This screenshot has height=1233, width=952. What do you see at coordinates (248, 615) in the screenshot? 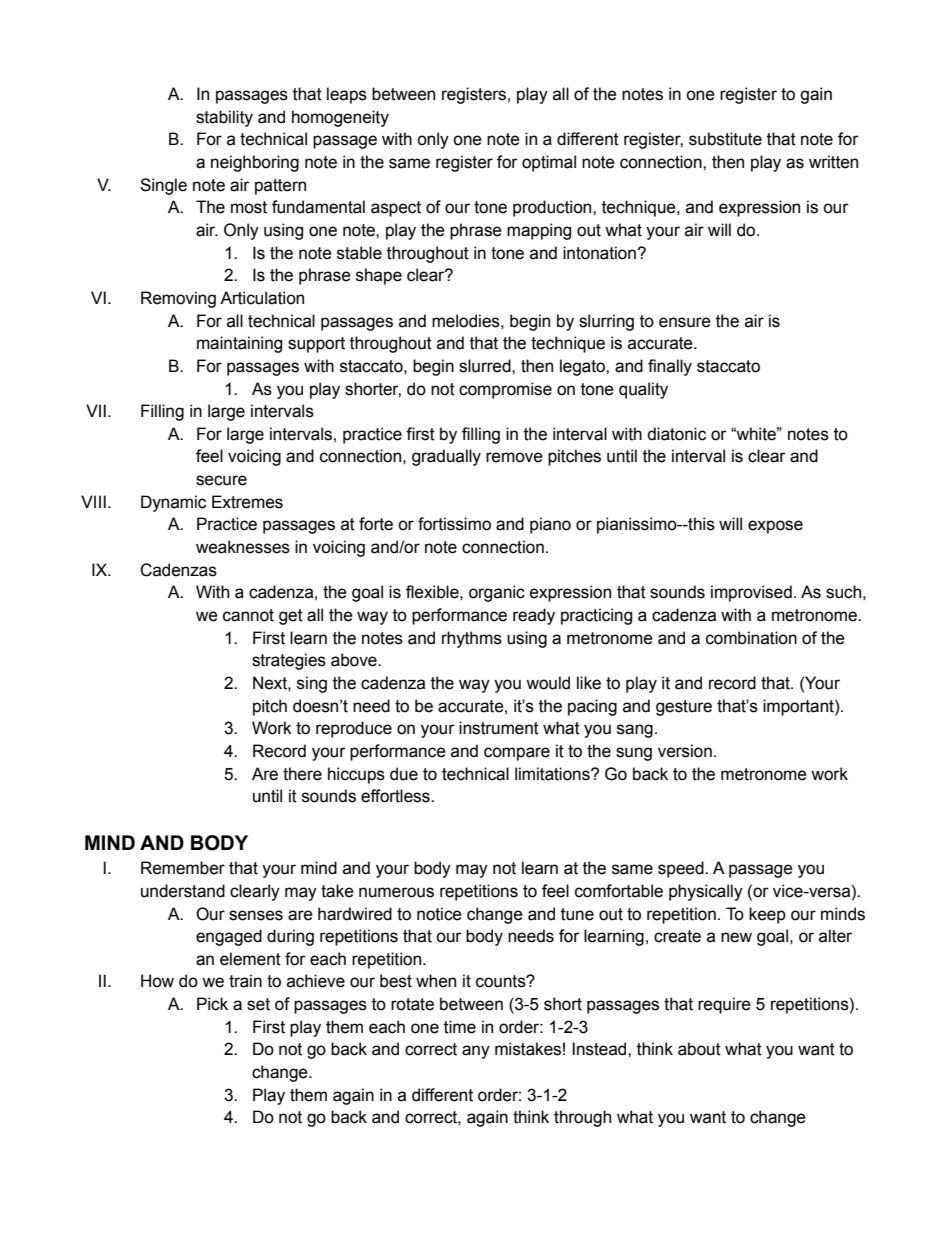
I see `cannot` at bounding box center [248, 615].
